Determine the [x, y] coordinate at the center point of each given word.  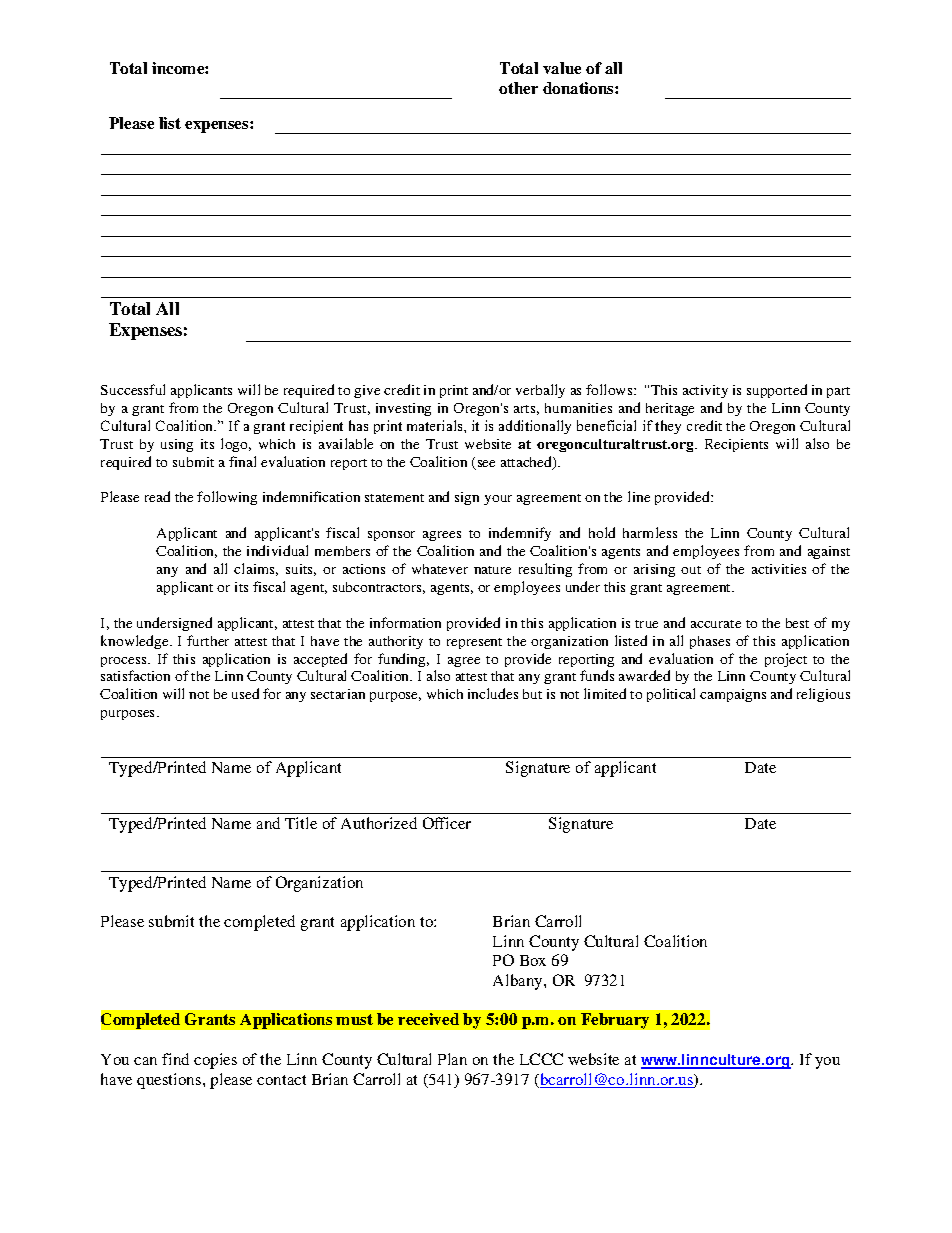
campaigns [733, 695]
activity [705, 391]
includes [493, 693]
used [245, 693]
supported [777, 391]
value [562, 68]
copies [215, 1061]
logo [236, 445]
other [518, 88]
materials [436, 425]
